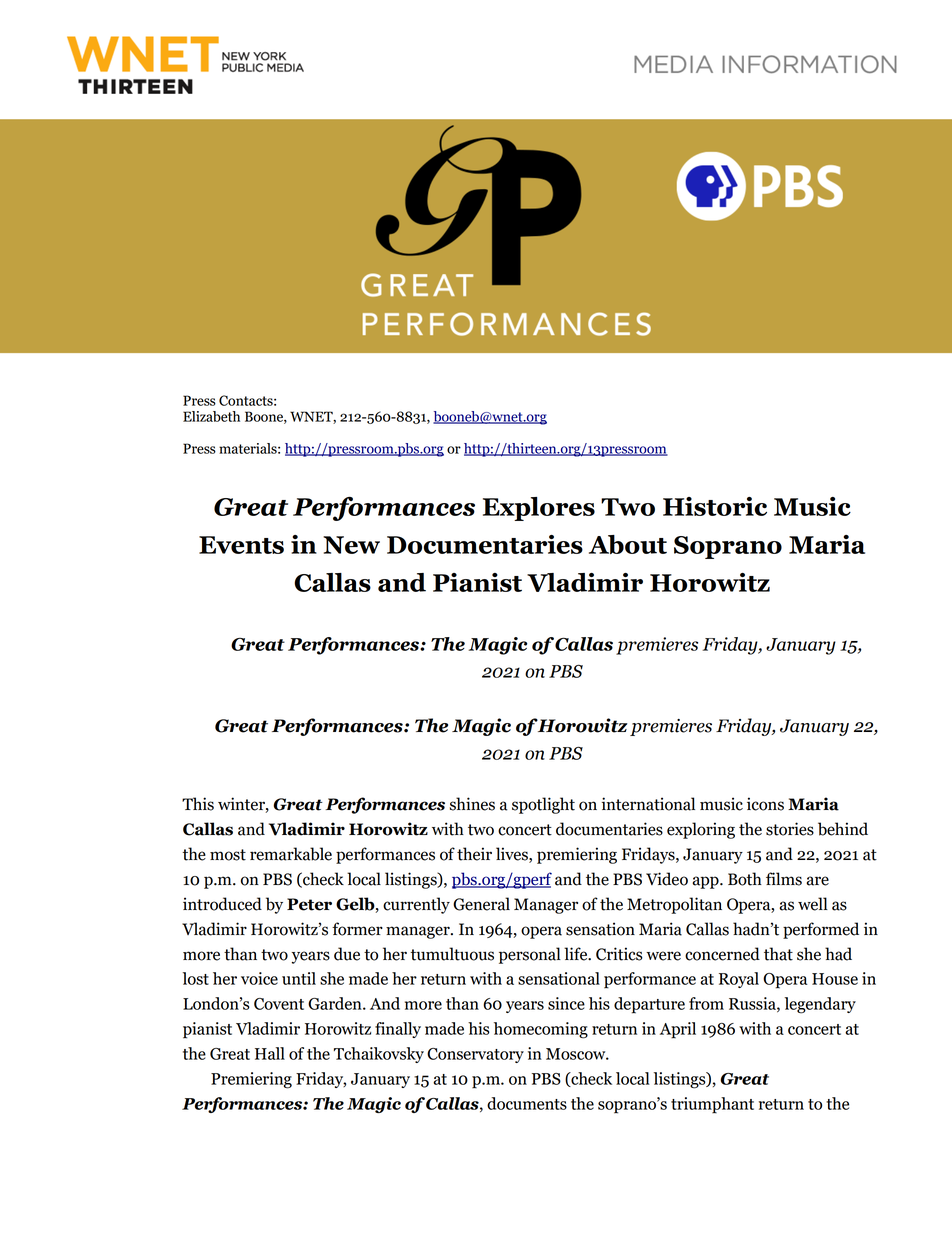 This image has width=952, height=1233. Describe the element at coordinates (527, 1103) in the image. I see `documents` at that location.
